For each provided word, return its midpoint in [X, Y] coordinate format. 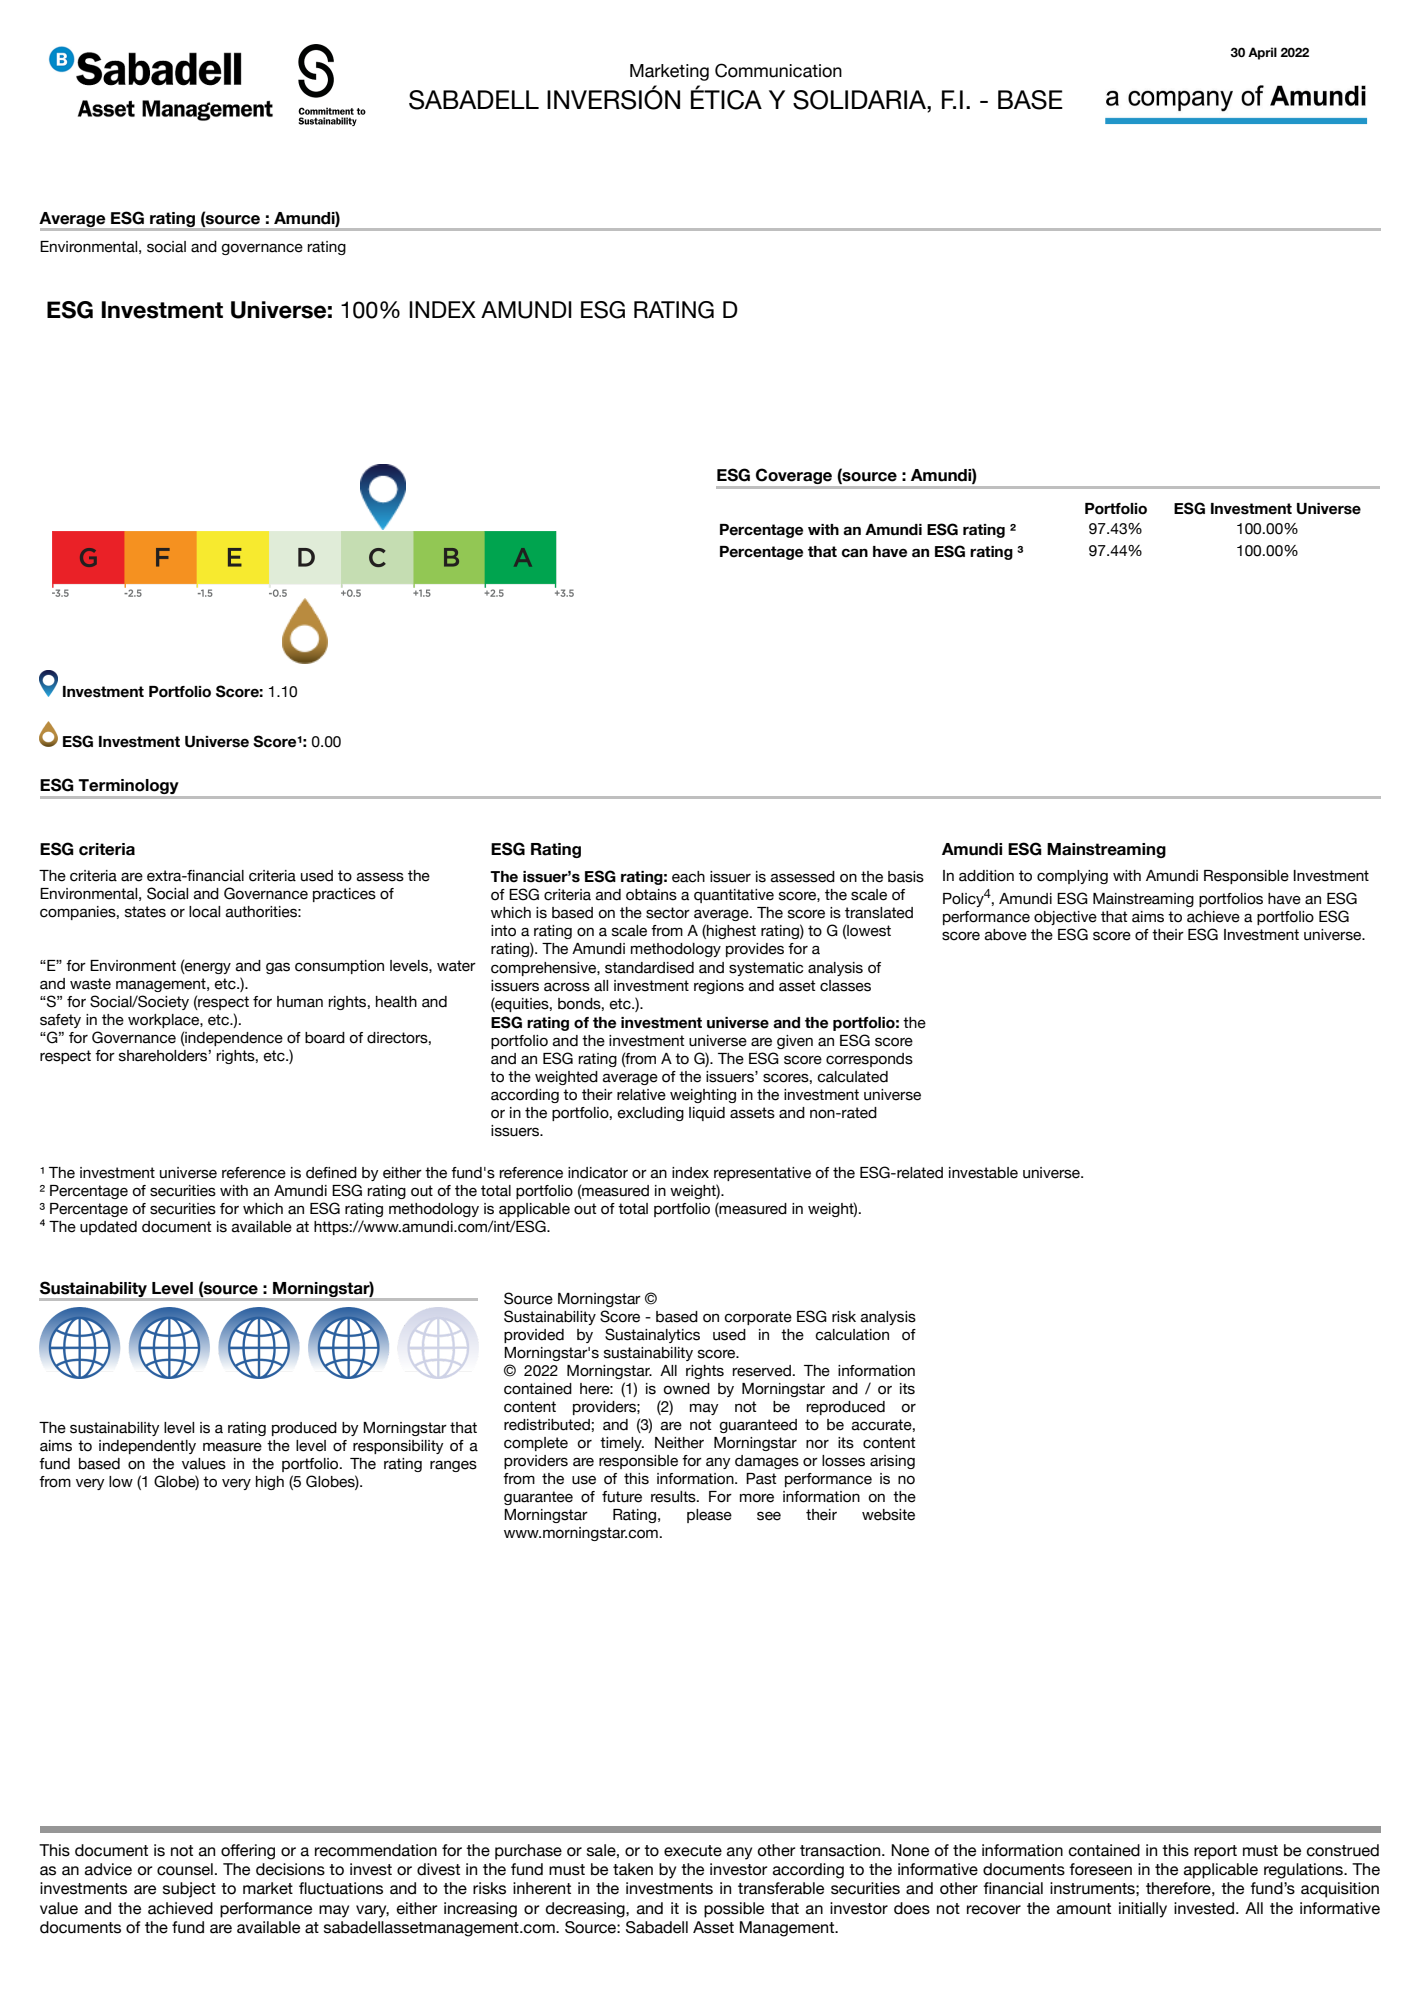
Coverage [794, 476]
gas [278, 968]
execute [693, 1851]
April [1262, 53]
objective [1065, 918]
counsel [185, 1869]
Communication [778, 70]
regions [719, 987]
